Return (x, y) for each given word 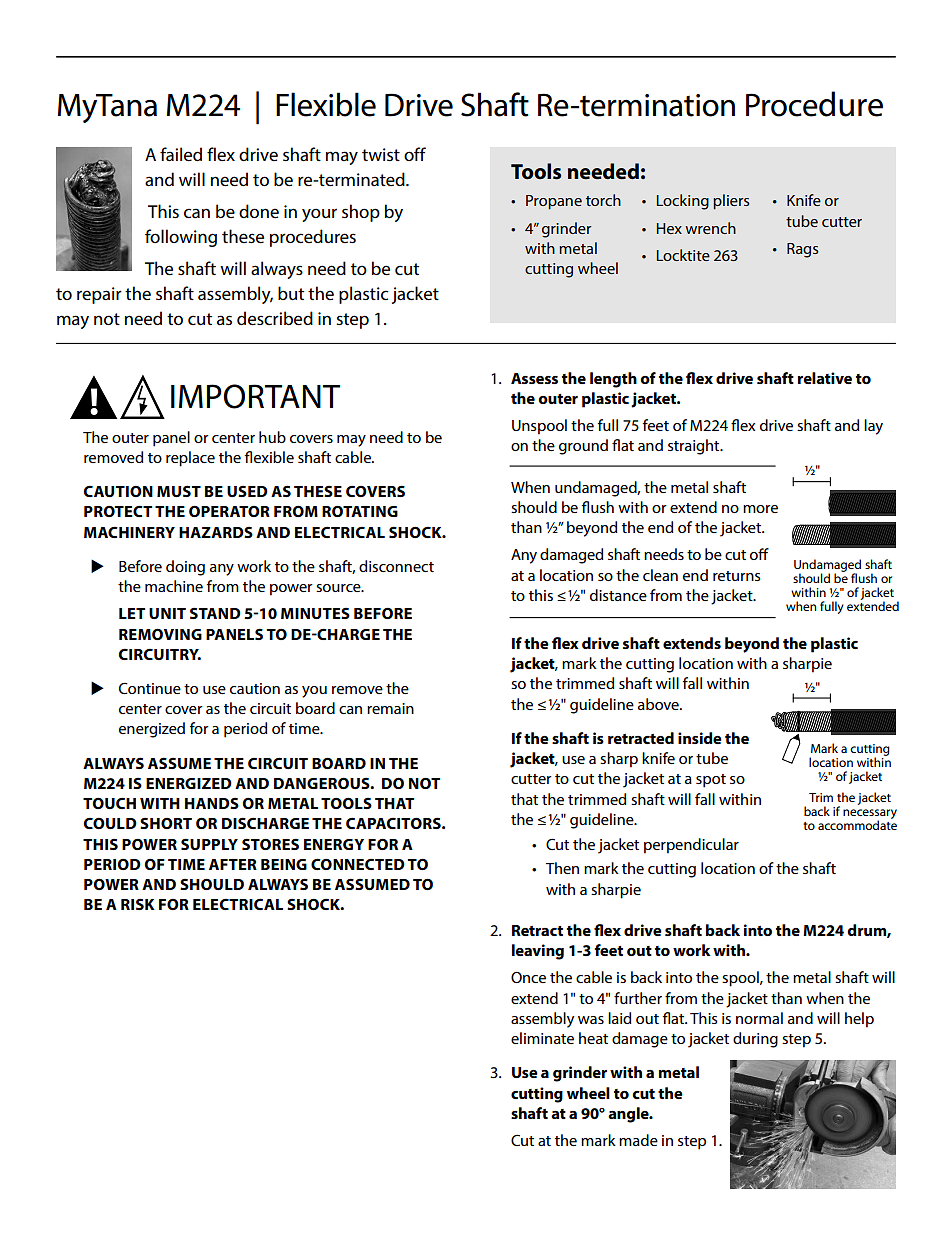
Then (562, 868)
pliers (731, 202)
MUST (179, 491)
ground (583, 447)
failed (181, 154)
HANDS (212, 803)
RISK (138, 904)
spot (711, 781)
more (760, 509)
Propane (554, 202)
